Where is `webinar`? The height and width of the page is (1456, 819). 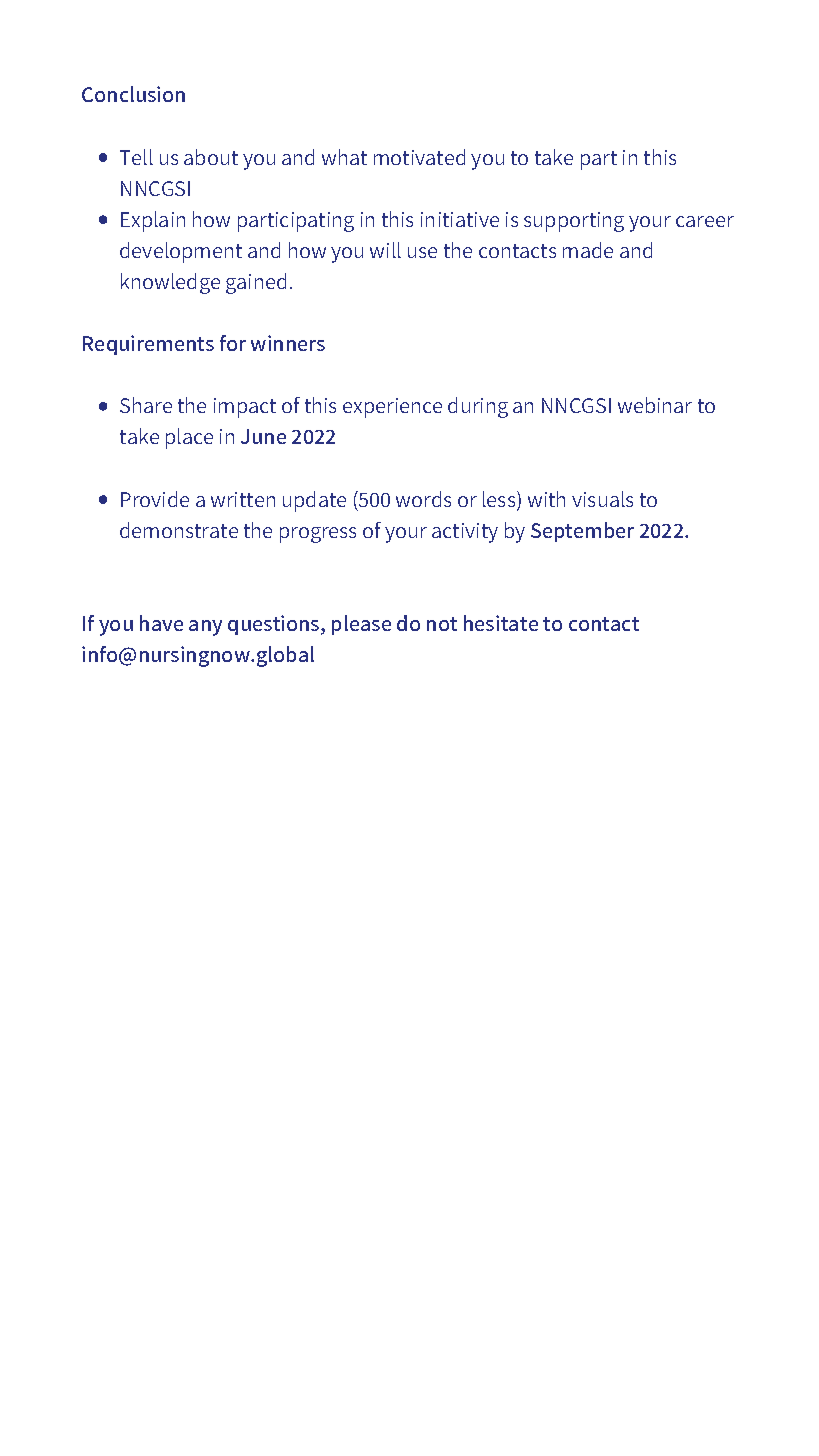
webinar is located at coordinates (655, 405).
